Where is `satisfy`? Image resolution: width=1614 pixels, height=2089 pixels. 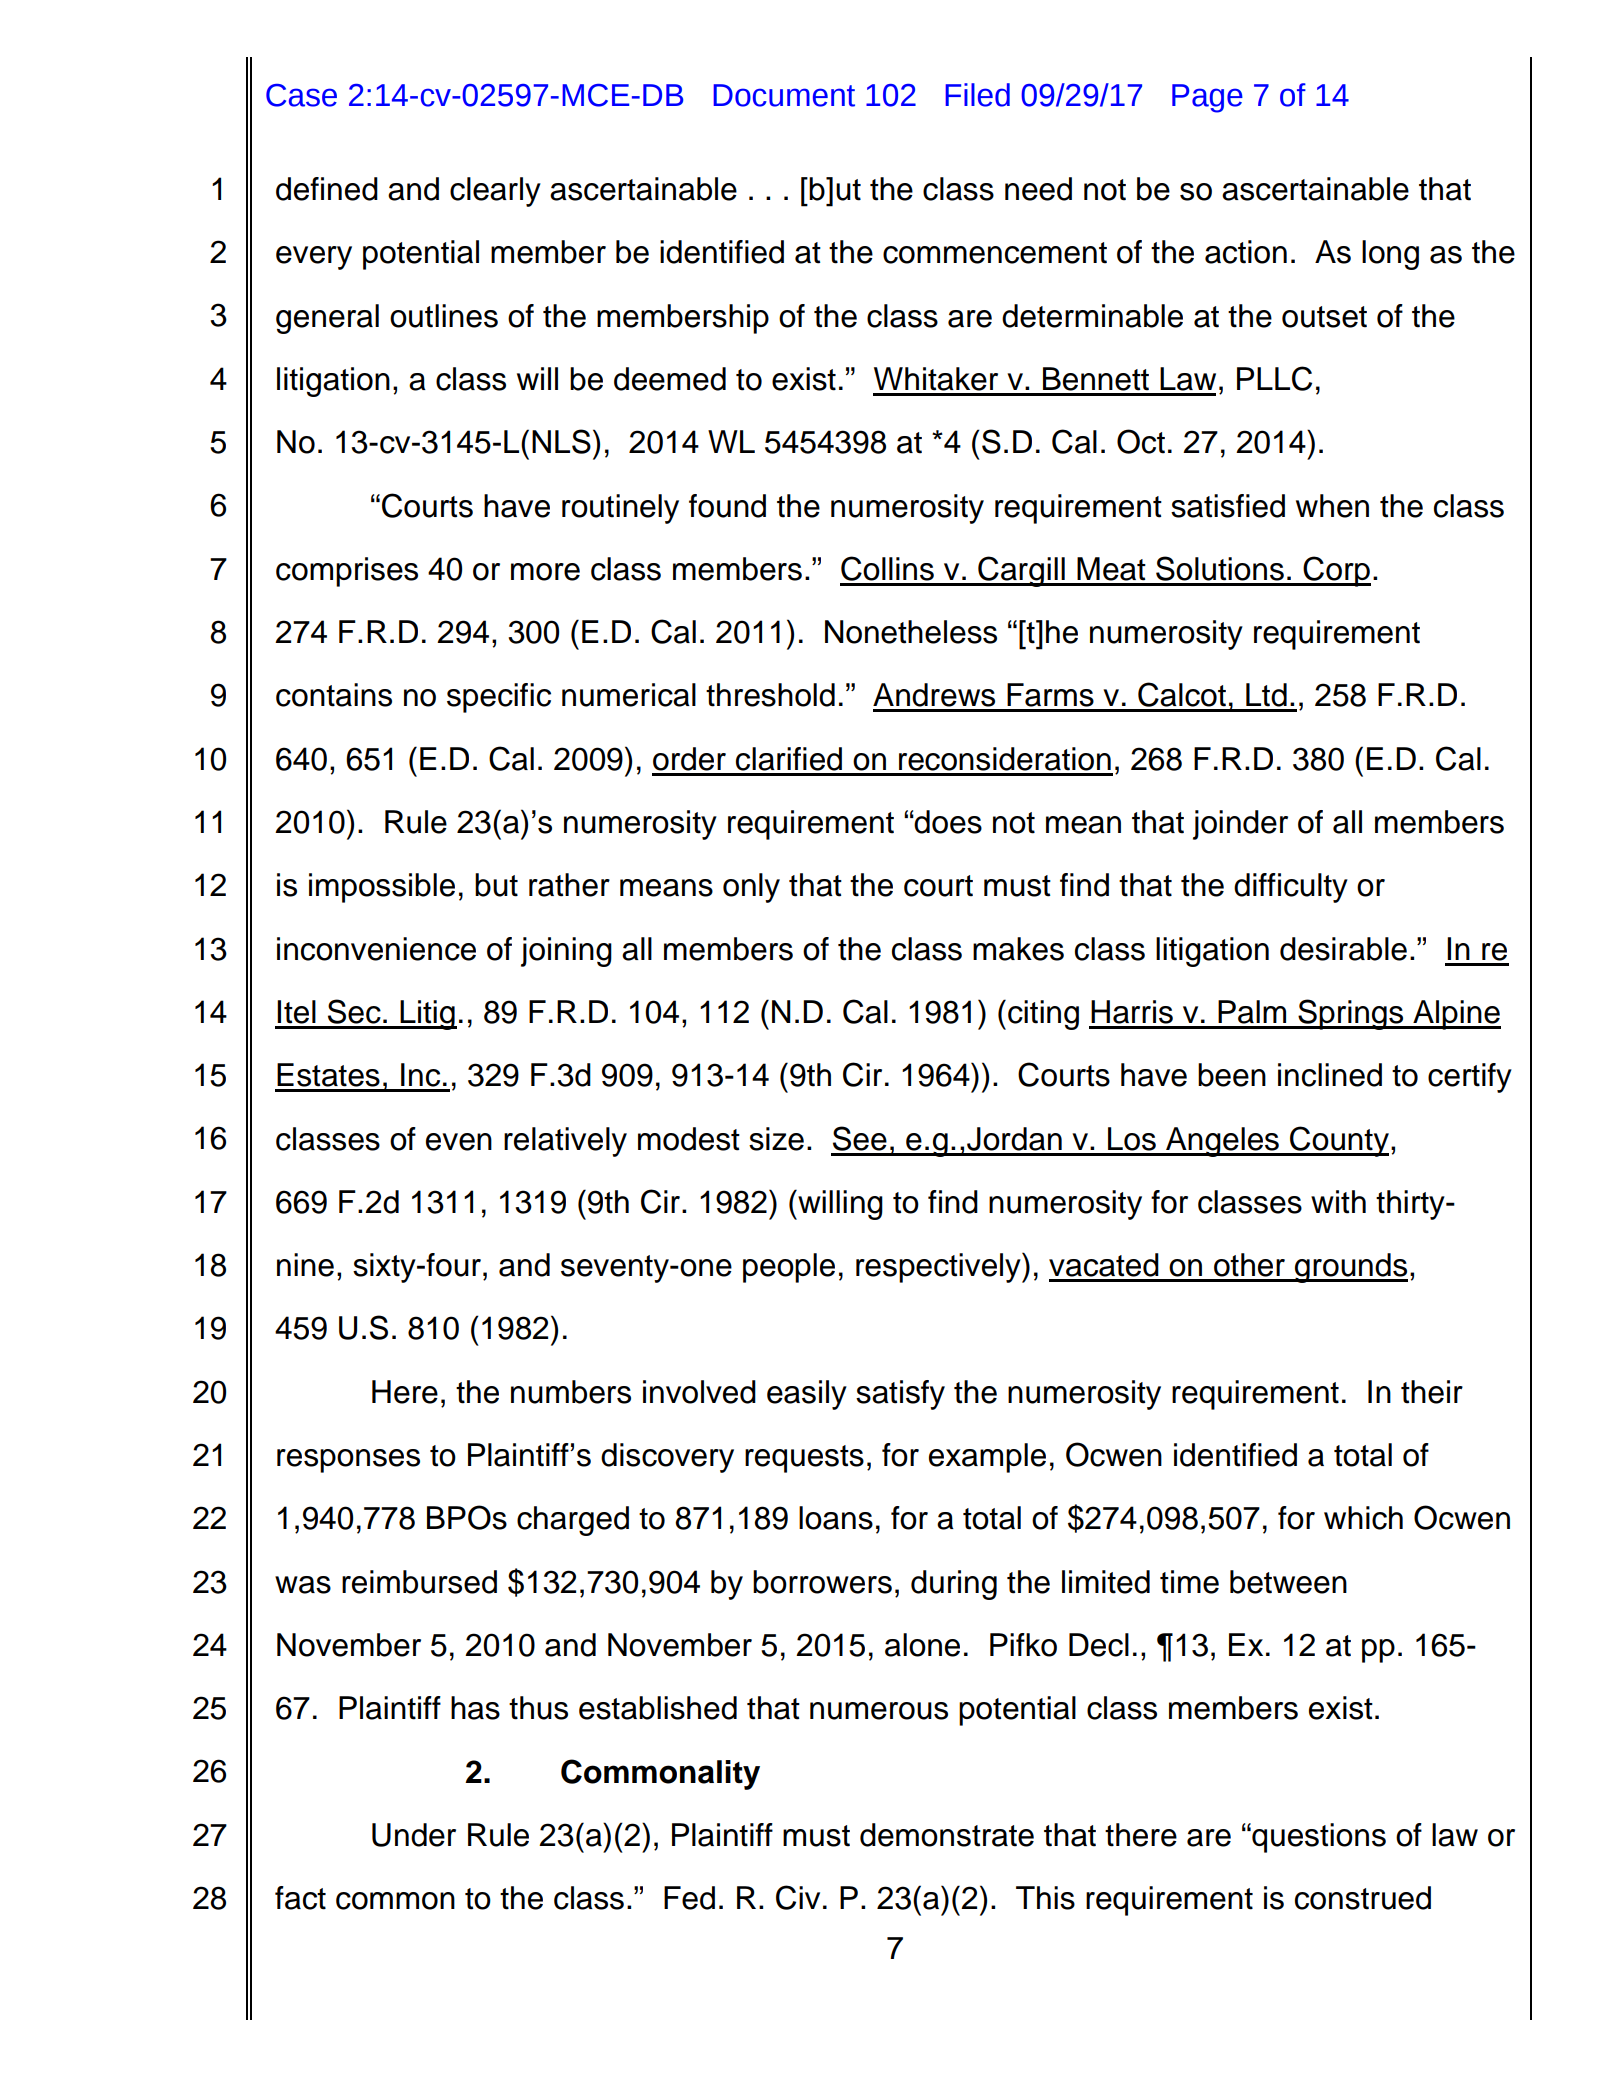
satisfy is located at coordinates (900, 1395).
